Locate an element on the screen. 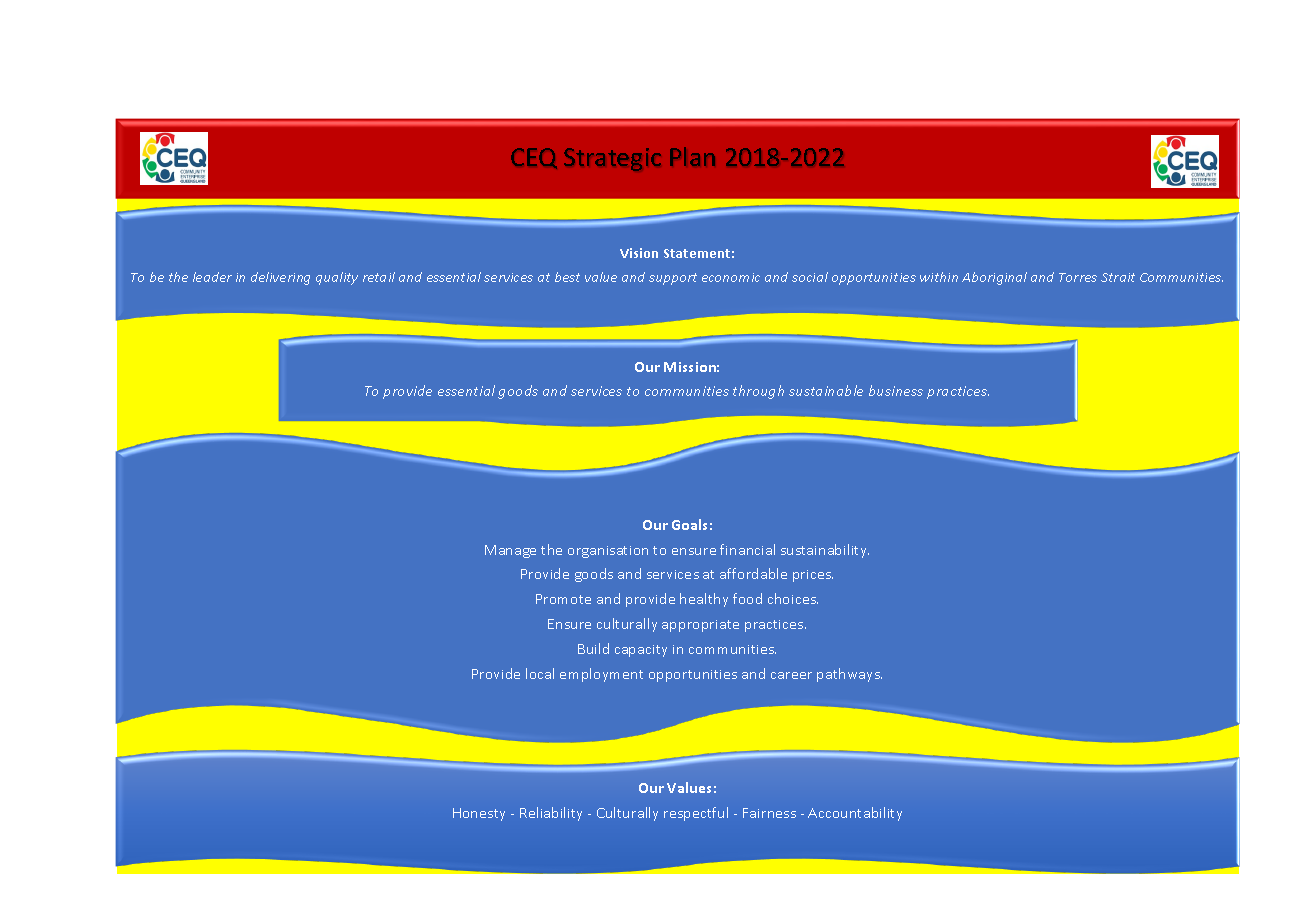 The image size is (1308, 924). pathways is located at coordinates (849, 675).
